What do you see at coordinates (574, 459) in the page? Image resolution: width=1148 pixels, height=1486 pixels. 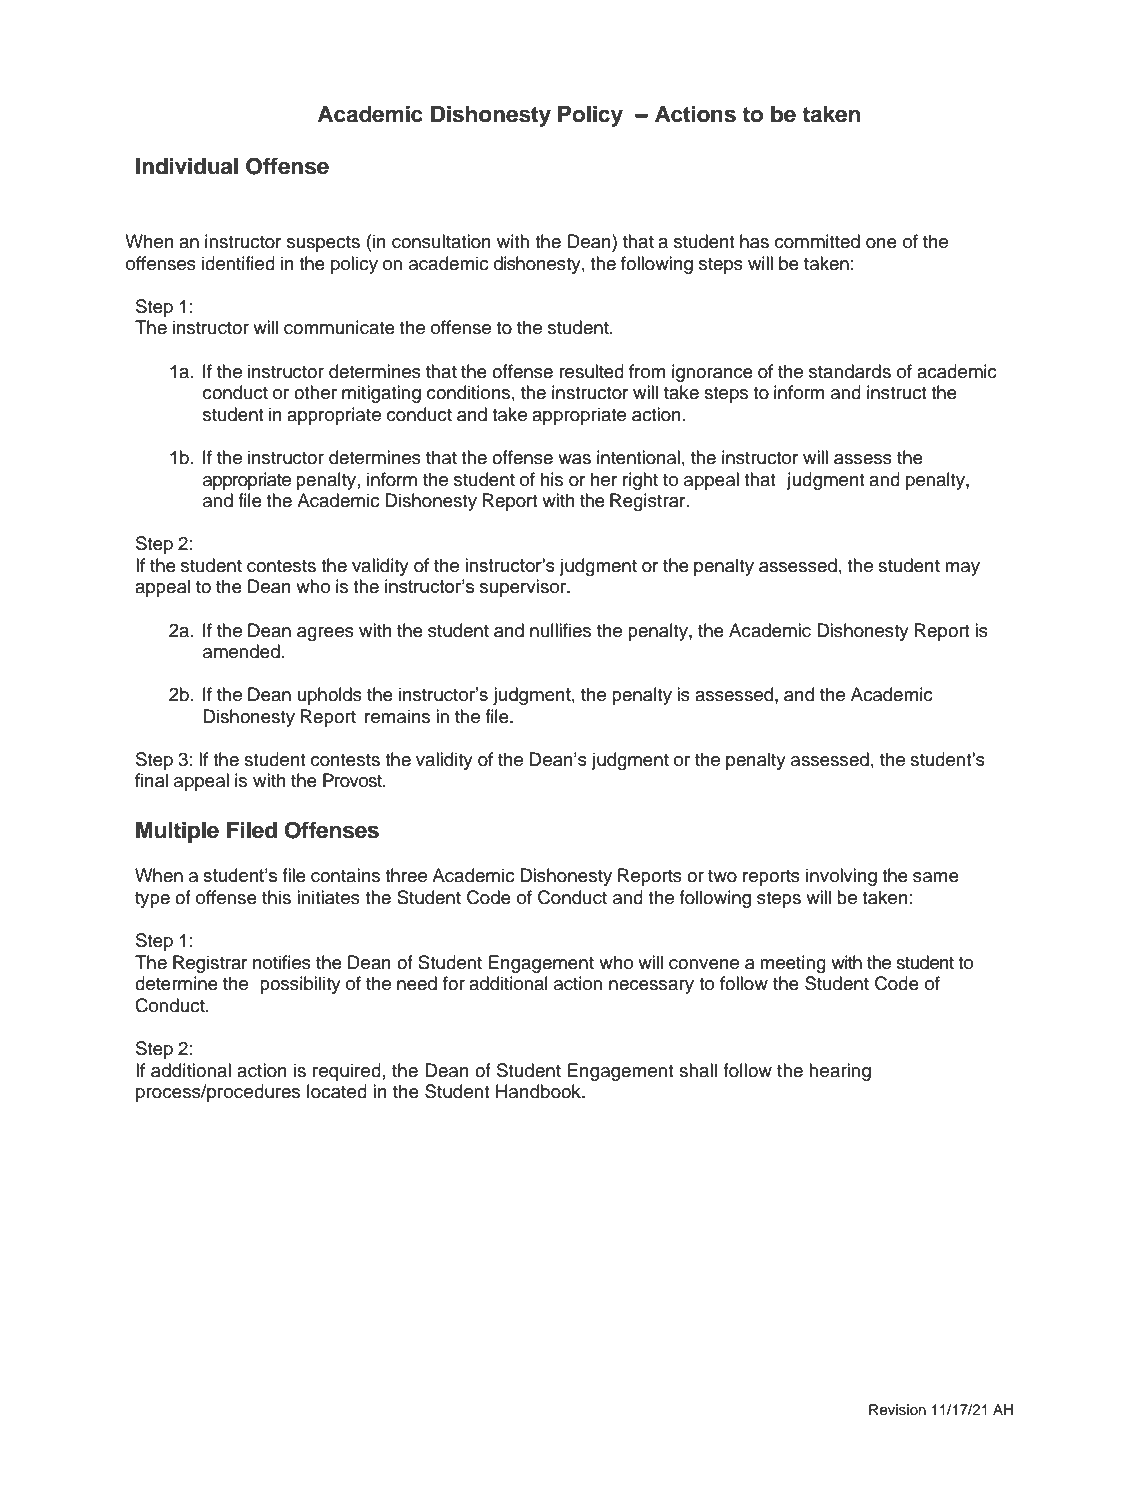 I see `was` at bounding box center [574, 459].
